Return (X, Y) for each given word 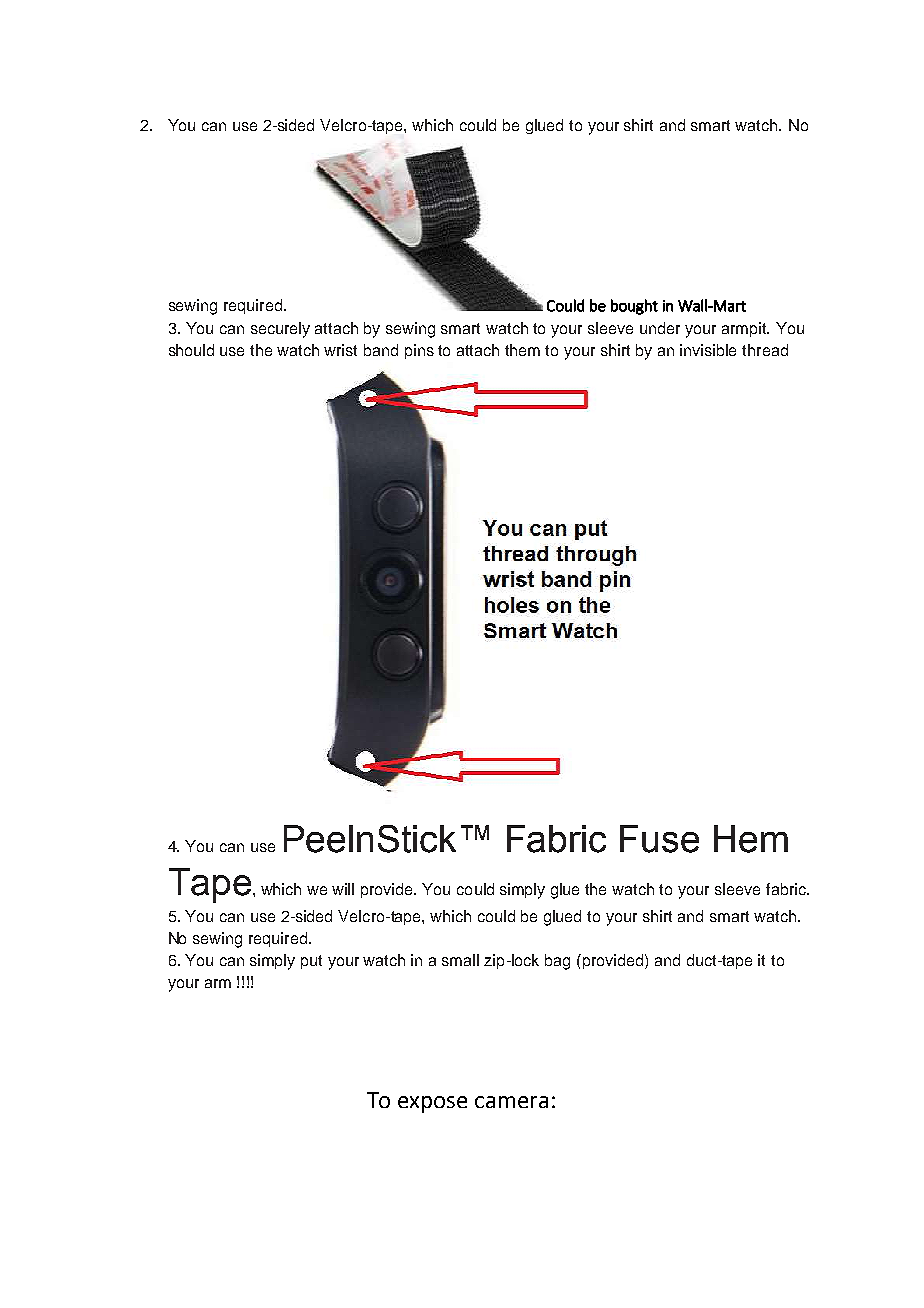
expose (432, 1104)
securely (280, 330)
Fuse (659, 839)
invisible (708, 350)
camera (511, 1102)
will (343, 889)
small (460, 960)
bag (557, 962)
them (522, 350)
